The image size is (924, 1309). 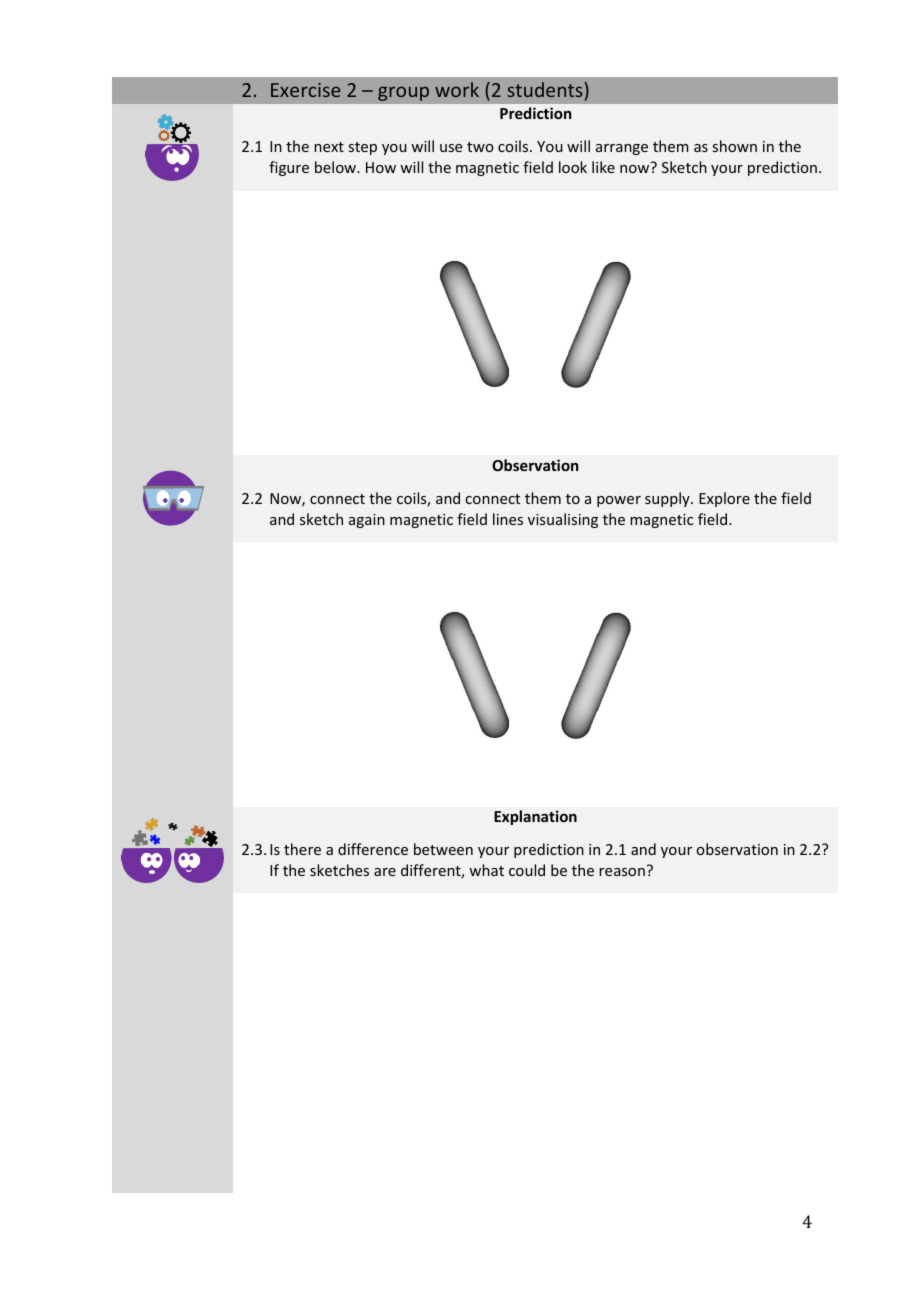 I want to click on next, so click(x=329, y=147).
